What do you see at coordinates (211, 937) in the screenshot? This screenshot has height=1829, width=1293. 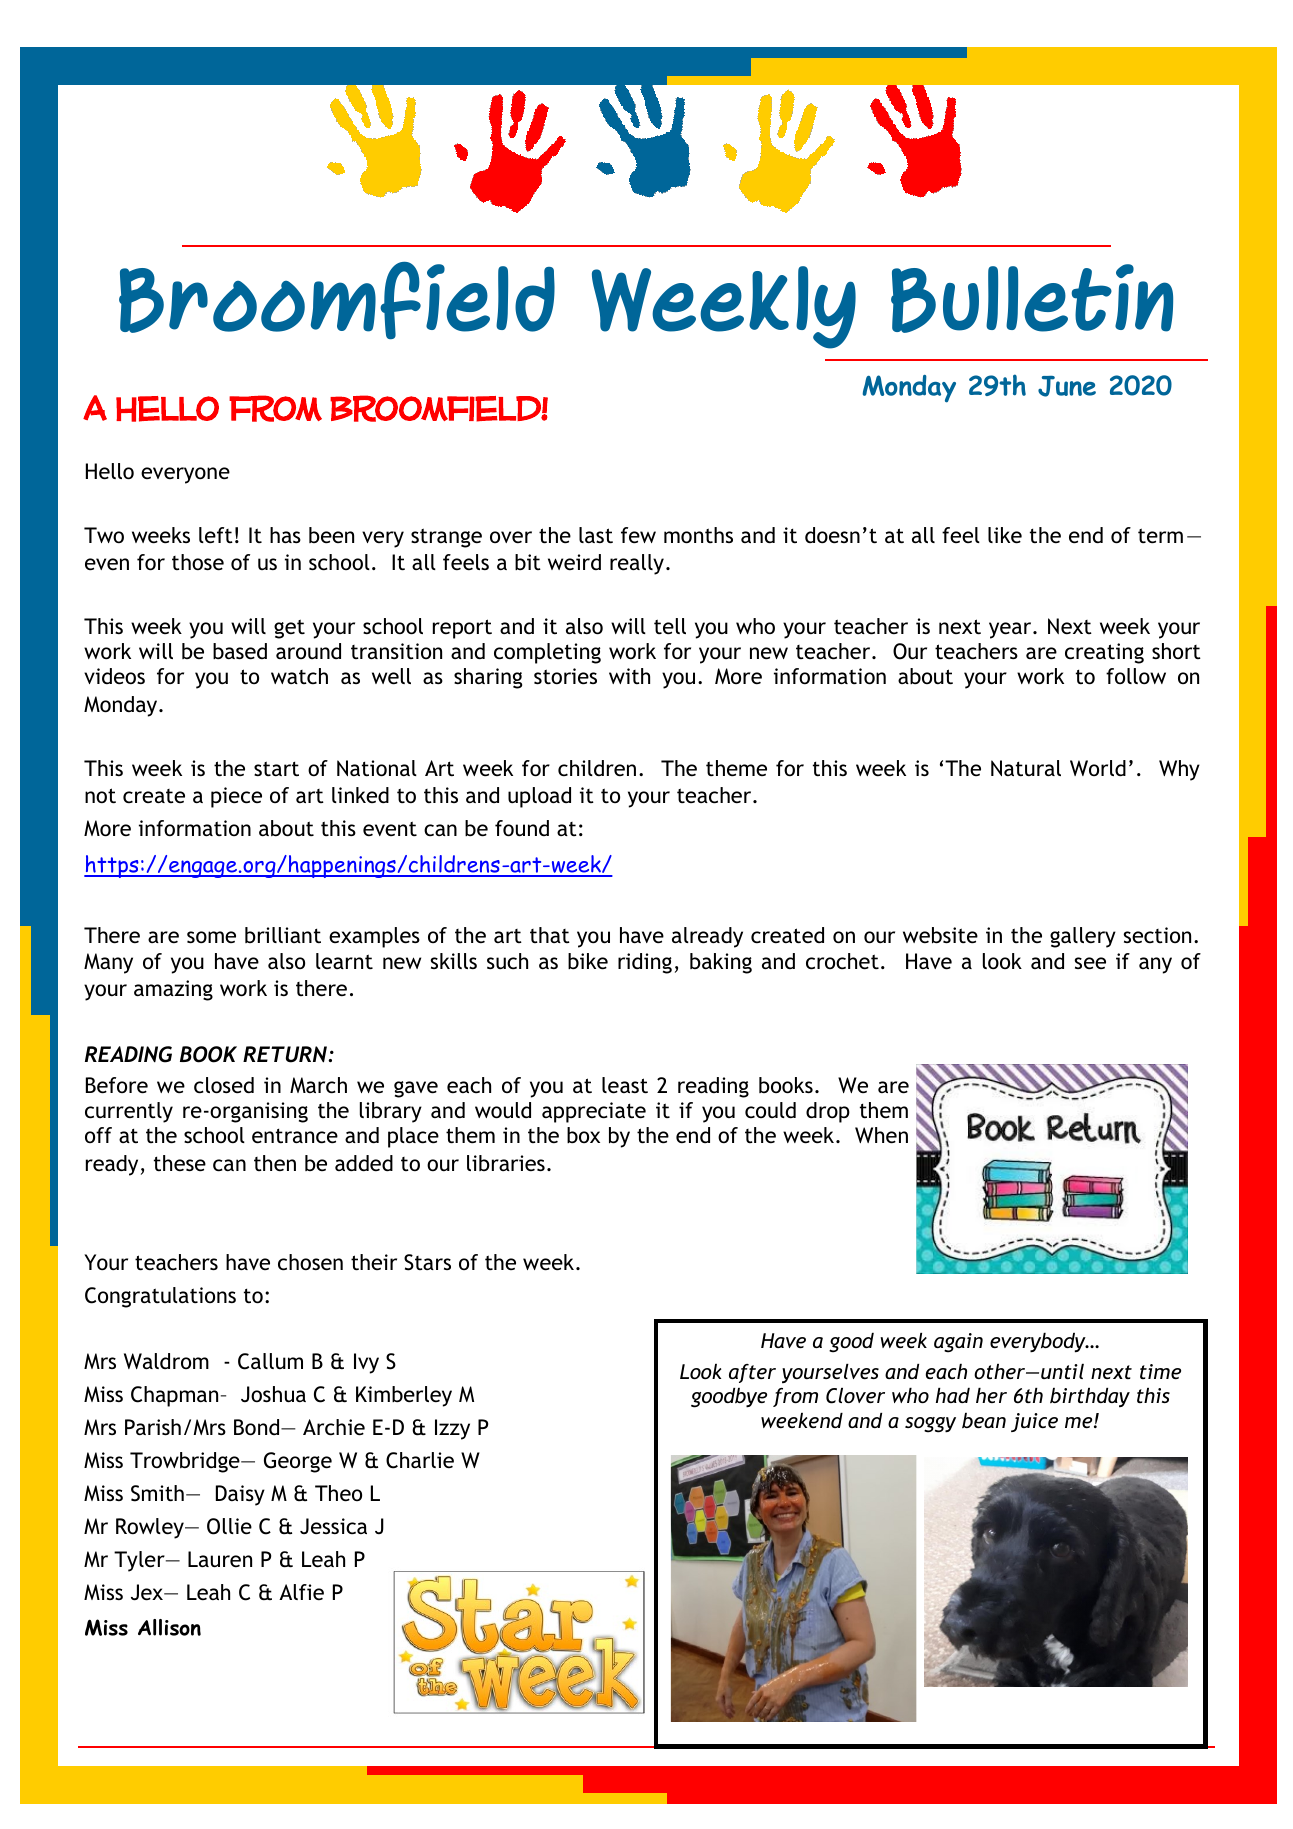 I see `some` at bounding box center [211, 937].
